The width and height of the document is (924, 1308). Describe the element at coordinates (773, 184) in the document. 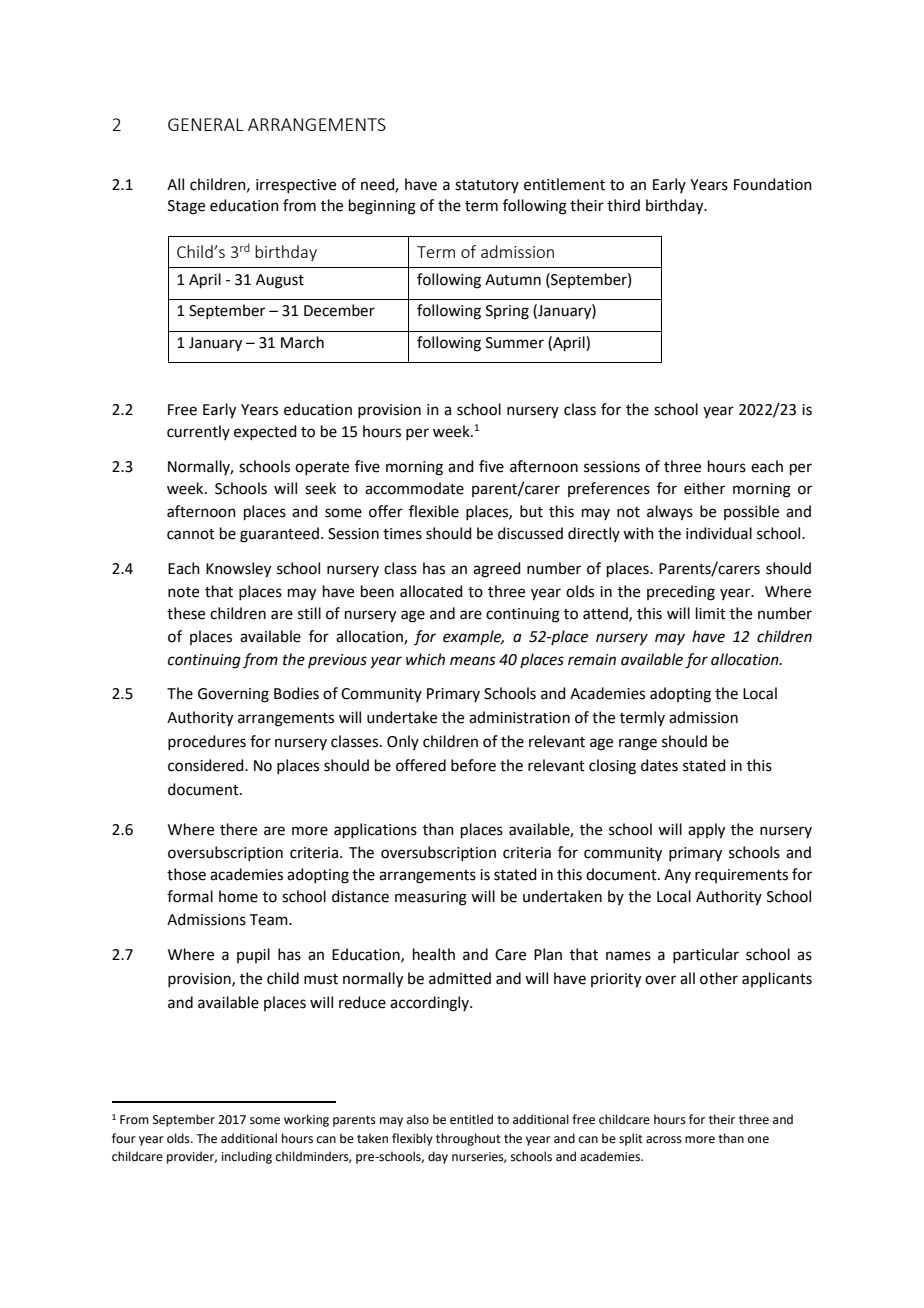

I see `Foundation` at that location.
